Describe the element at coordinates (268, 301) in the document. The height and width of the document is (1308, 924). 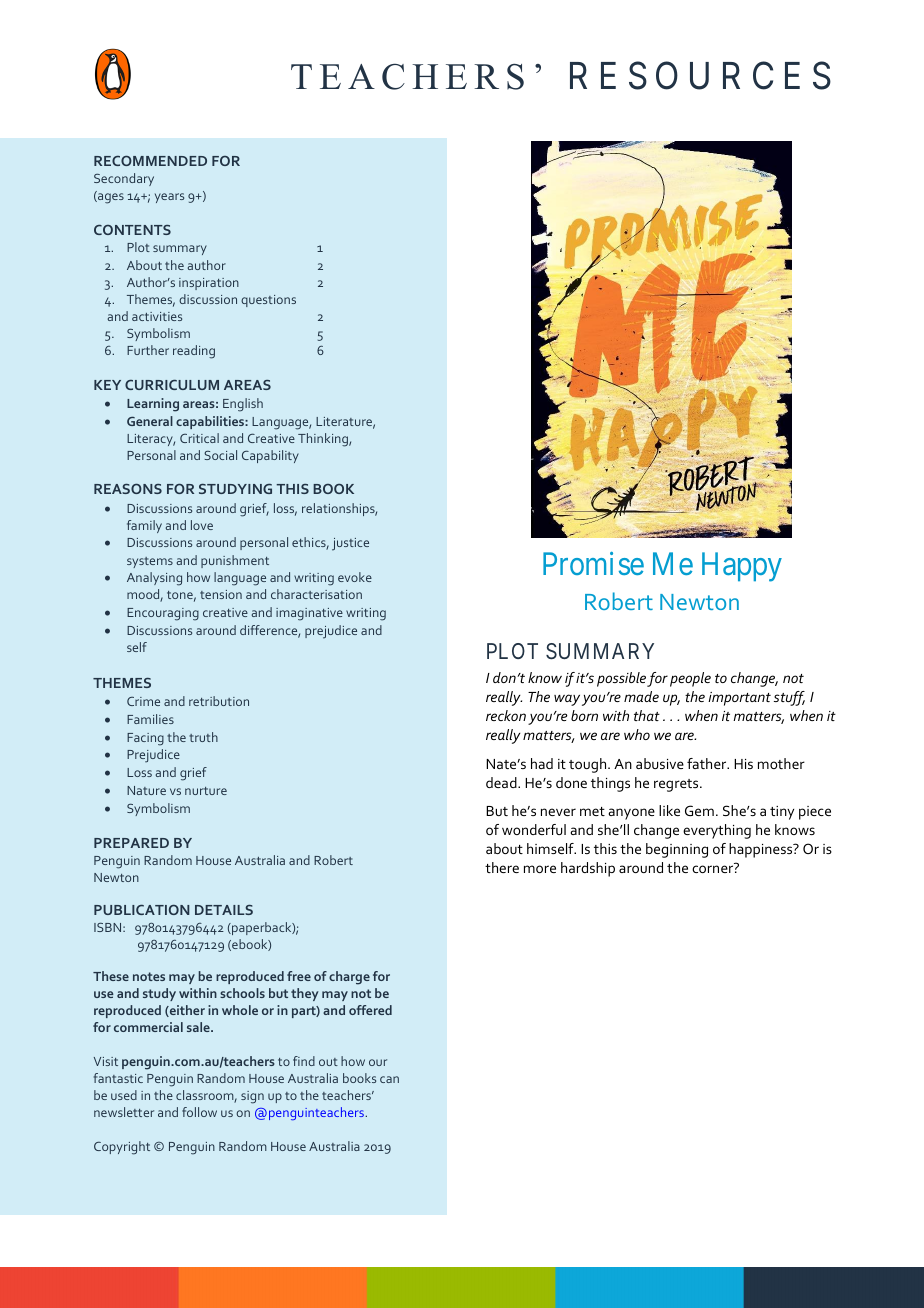
I see `questions` at that location.
